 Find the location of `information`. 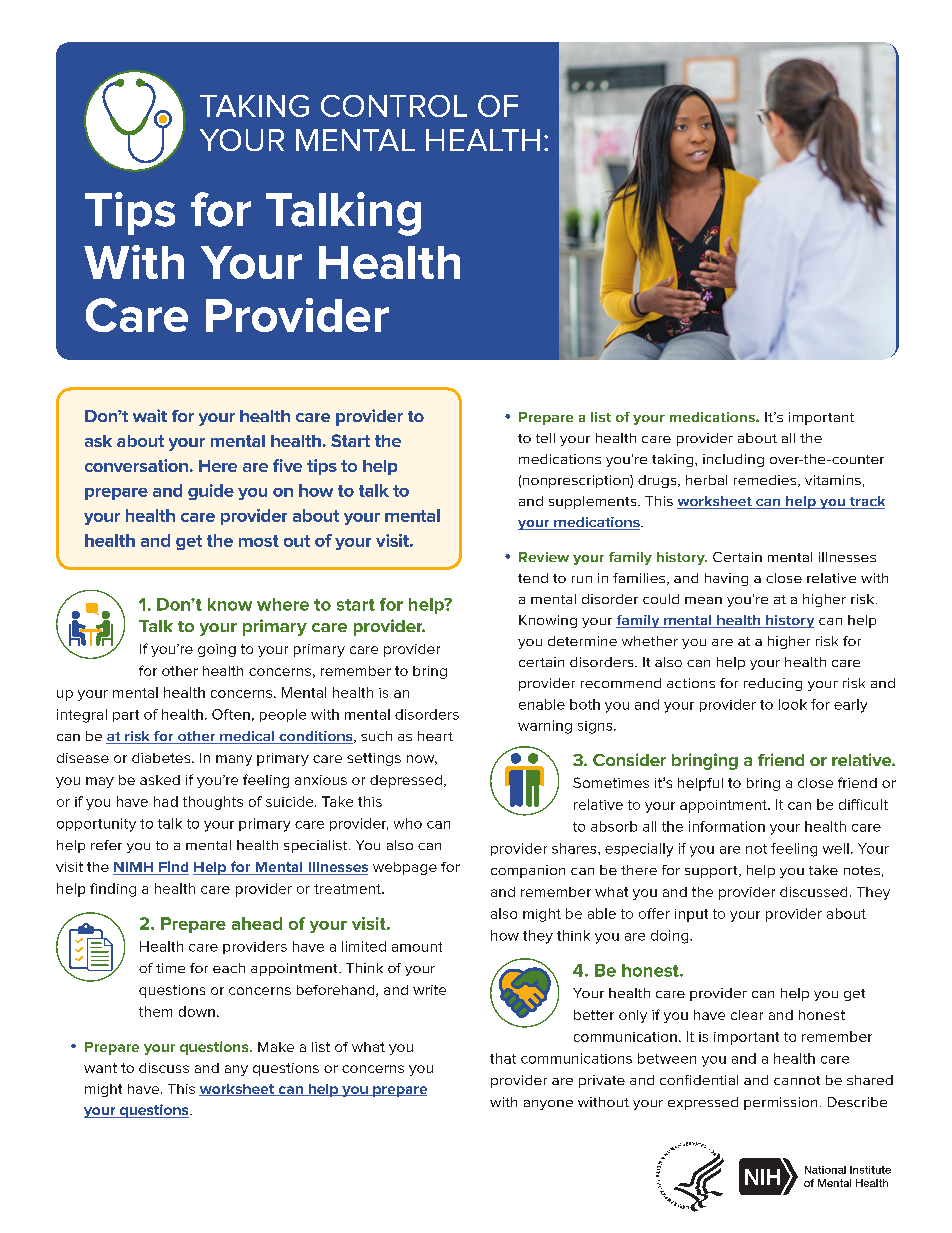

information is located at coordinates (727, 826).
